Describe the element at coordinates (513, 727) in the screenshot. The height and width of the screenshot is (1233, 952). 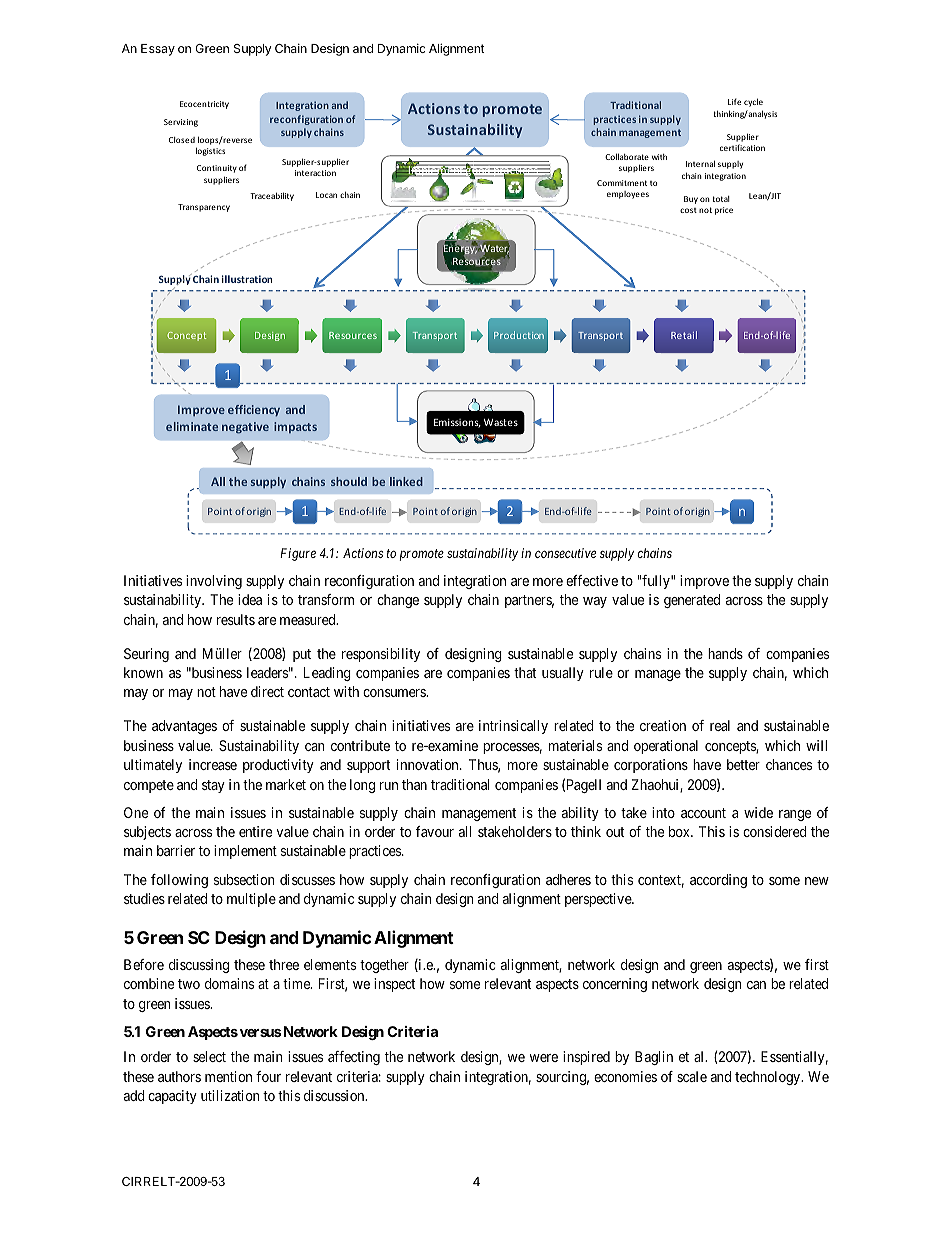
I see `intrinsically` at that location.
